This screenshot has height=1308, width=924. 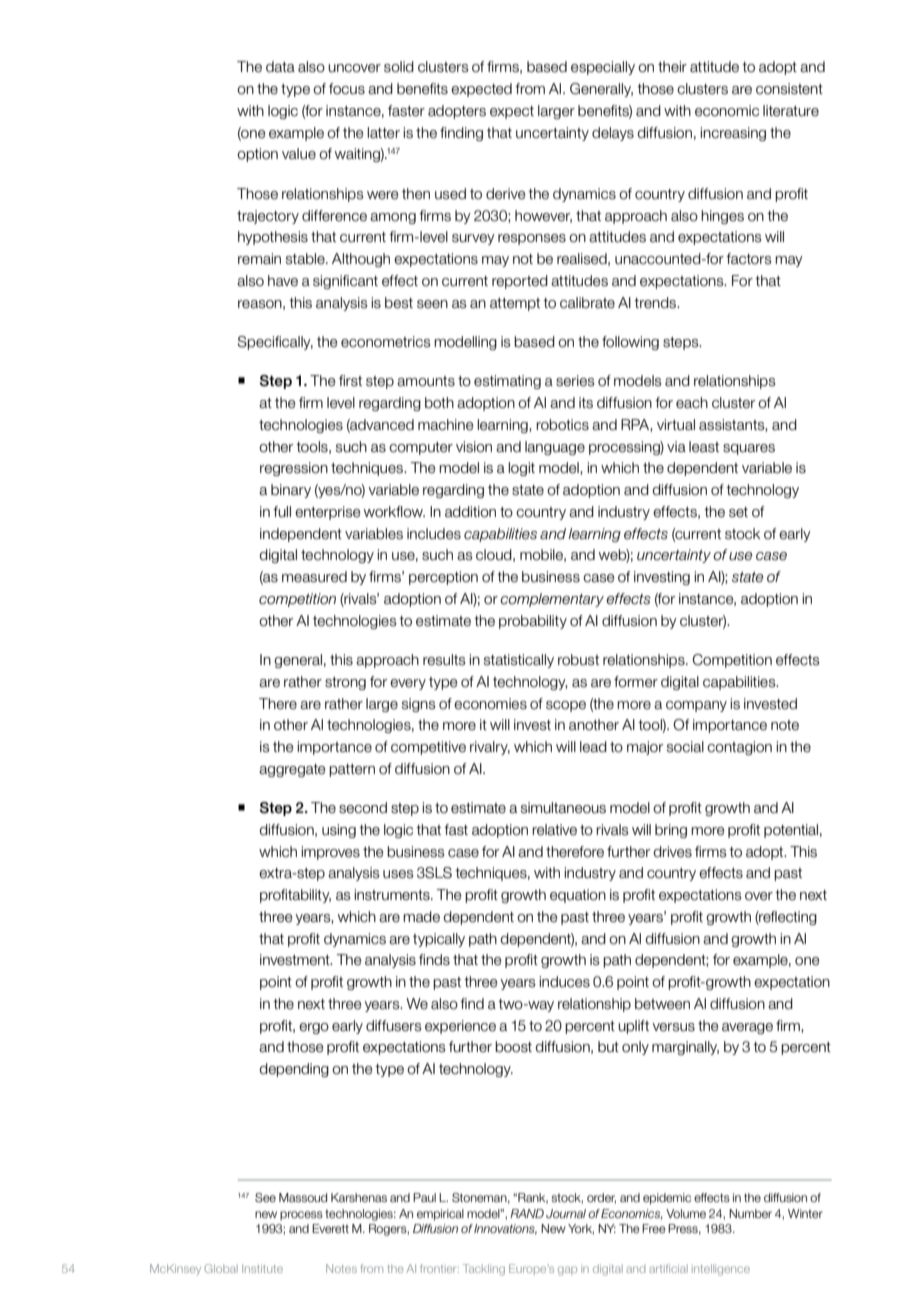 What do you see at coordinates (747, 1028) in the screenshot?
I see `average` at bounding box center [747, 1028].
